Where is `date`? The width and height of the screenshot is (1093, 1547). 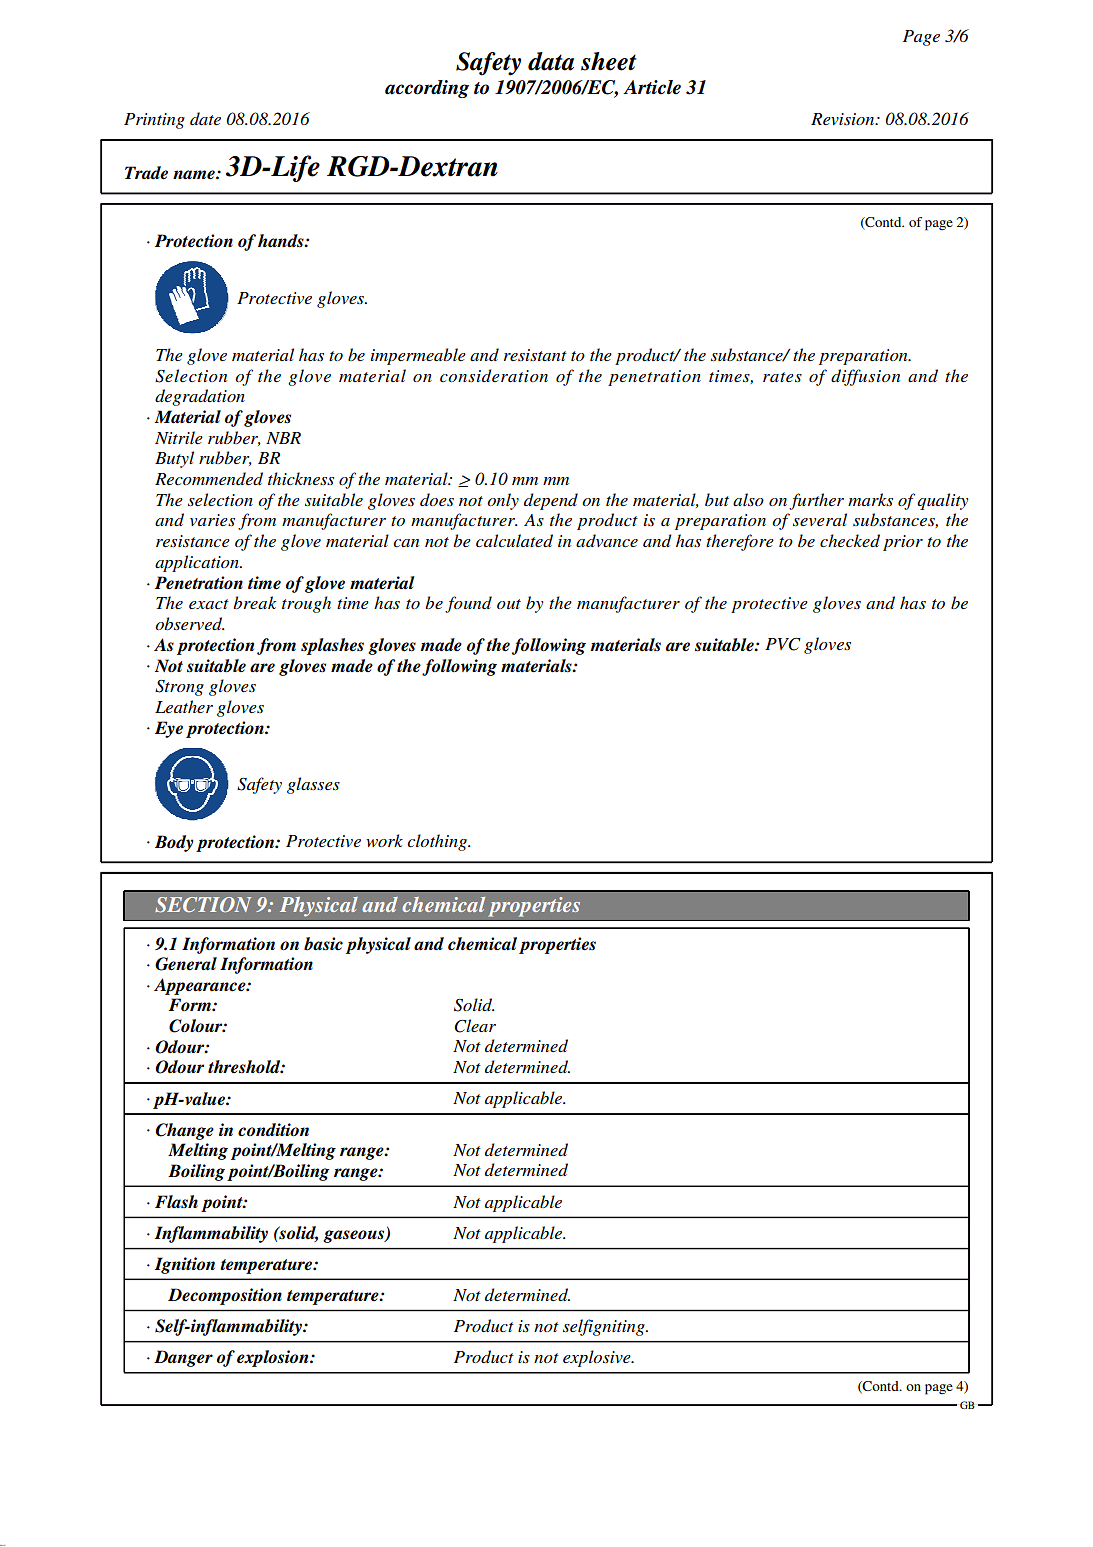
date is located at coordinates (205, 118).
